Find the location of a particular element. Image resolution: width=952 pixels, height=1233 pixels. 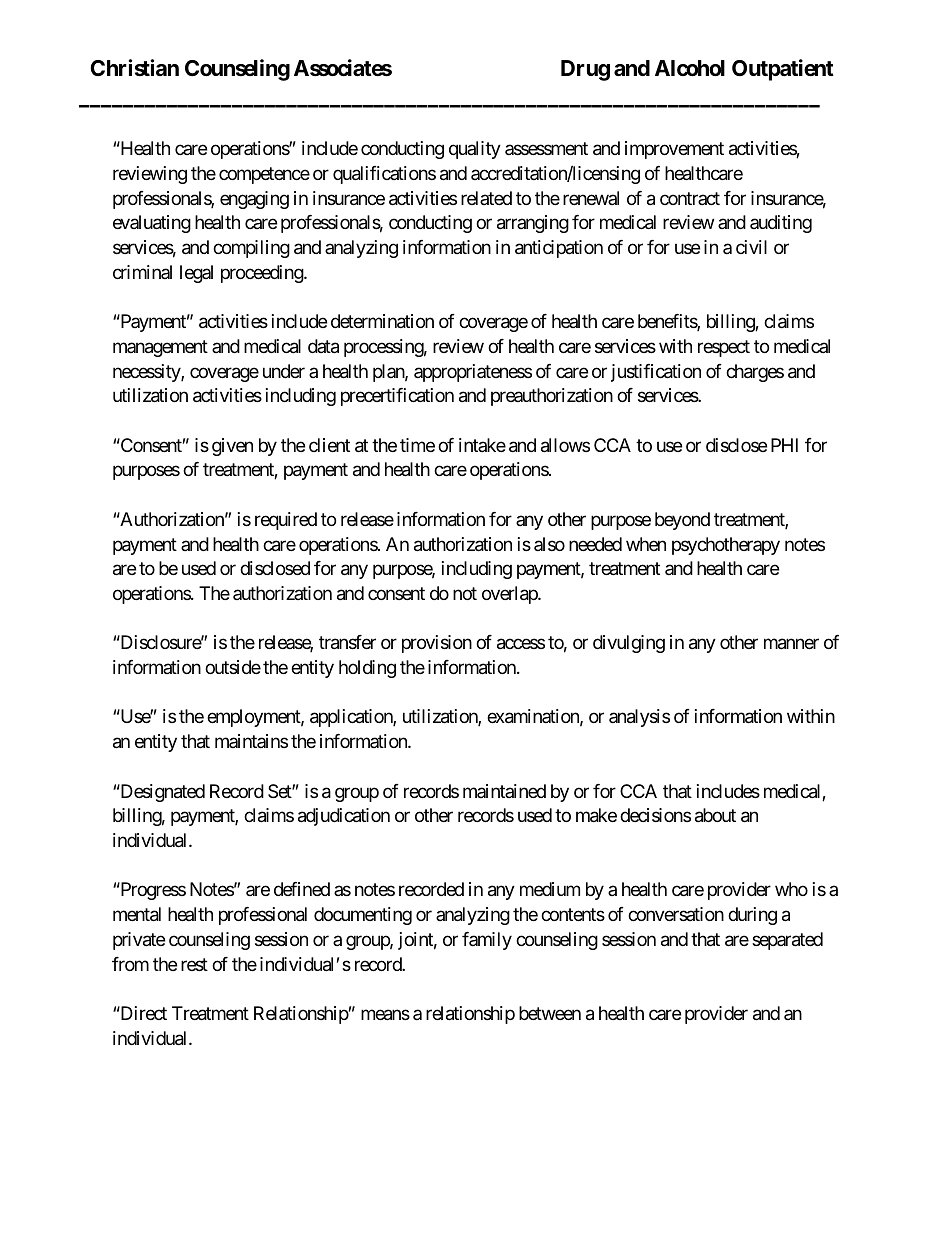

necessity is located at coordinates (147, 373).
